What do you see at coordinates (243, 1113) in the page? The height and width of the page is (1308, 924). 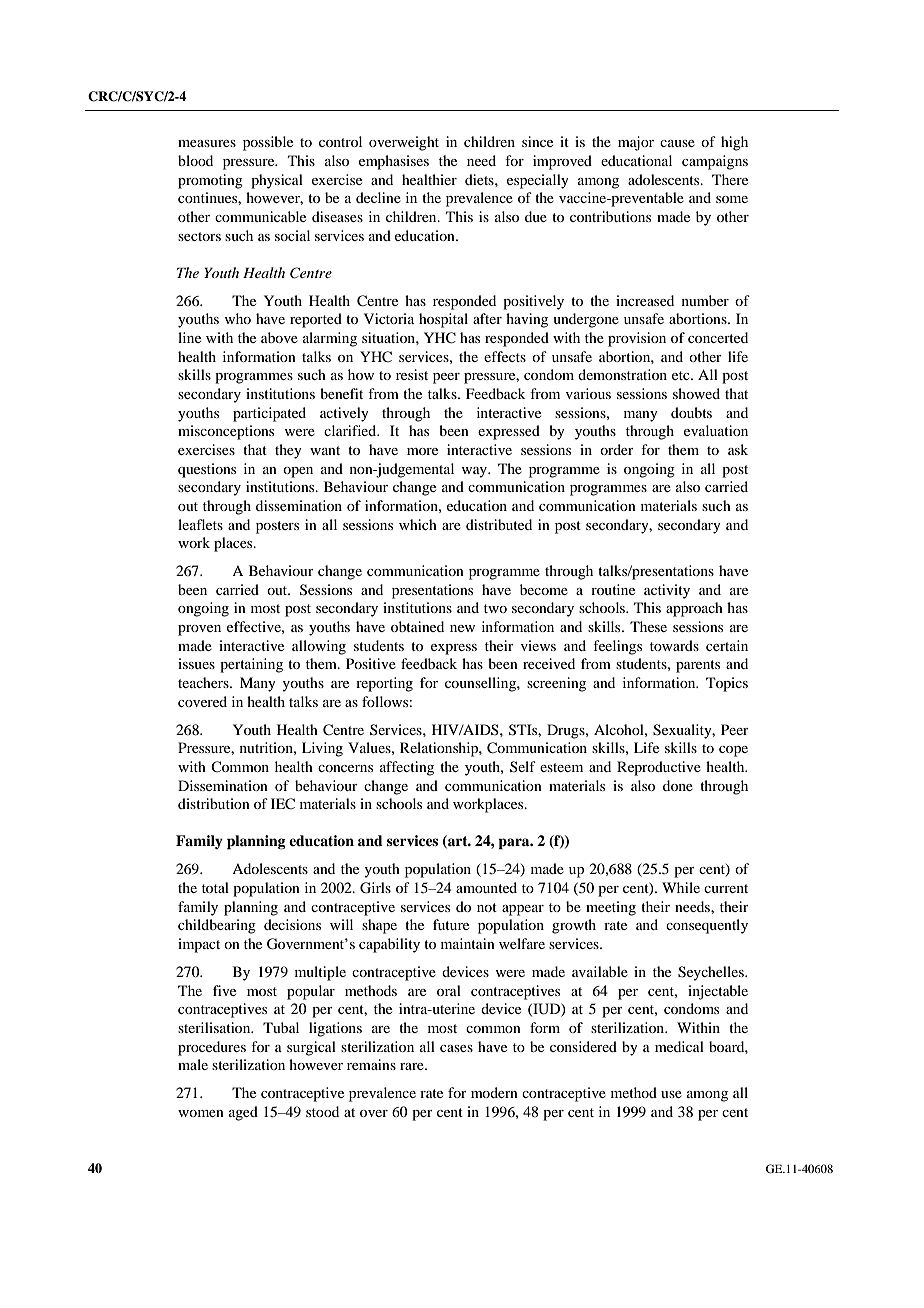 I see `aged` at bounding box center [243, 1113].
